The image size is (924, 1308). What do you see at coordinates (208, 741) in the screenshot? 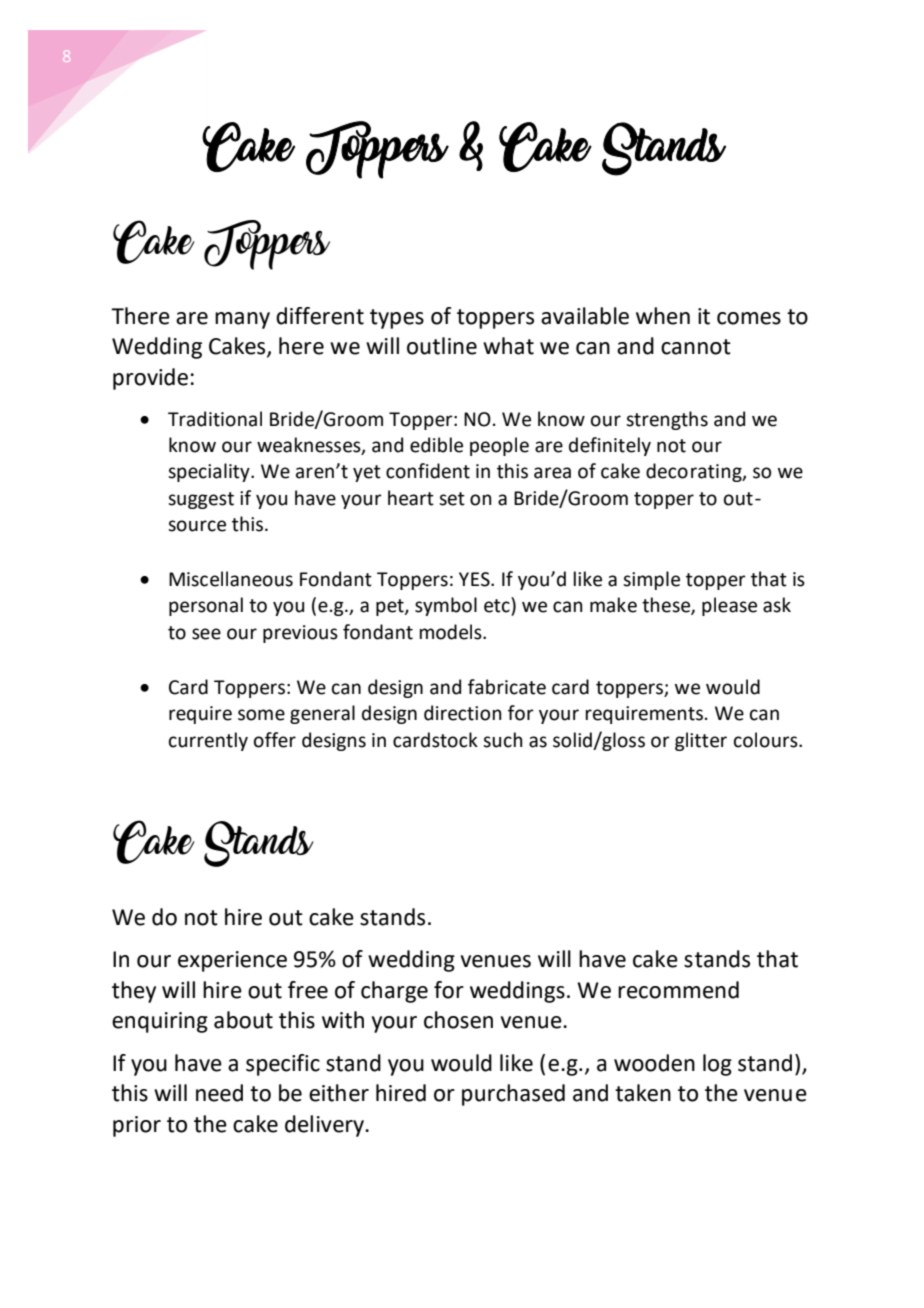
I see `currently` at bounding box center [208, 741].
